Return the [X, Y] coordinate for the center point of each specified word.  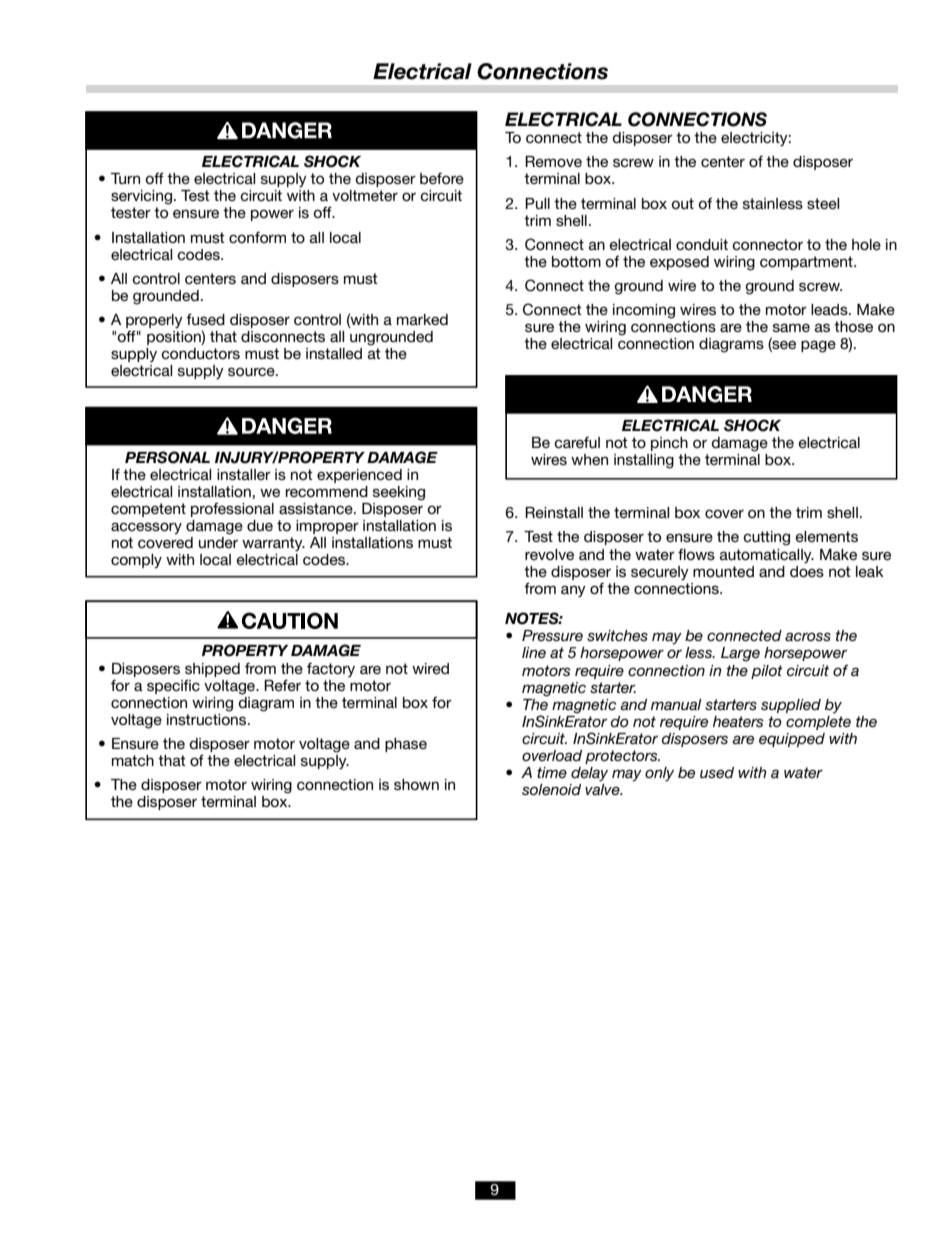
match [133, 760]
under [218, 542]
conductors [200, 353]
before [442, 178]
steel [823, 203]
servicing [141, 197]
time [552, 772]
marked [422, 319]
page [818, 346]
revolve [549, 554]
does [807, 571]
